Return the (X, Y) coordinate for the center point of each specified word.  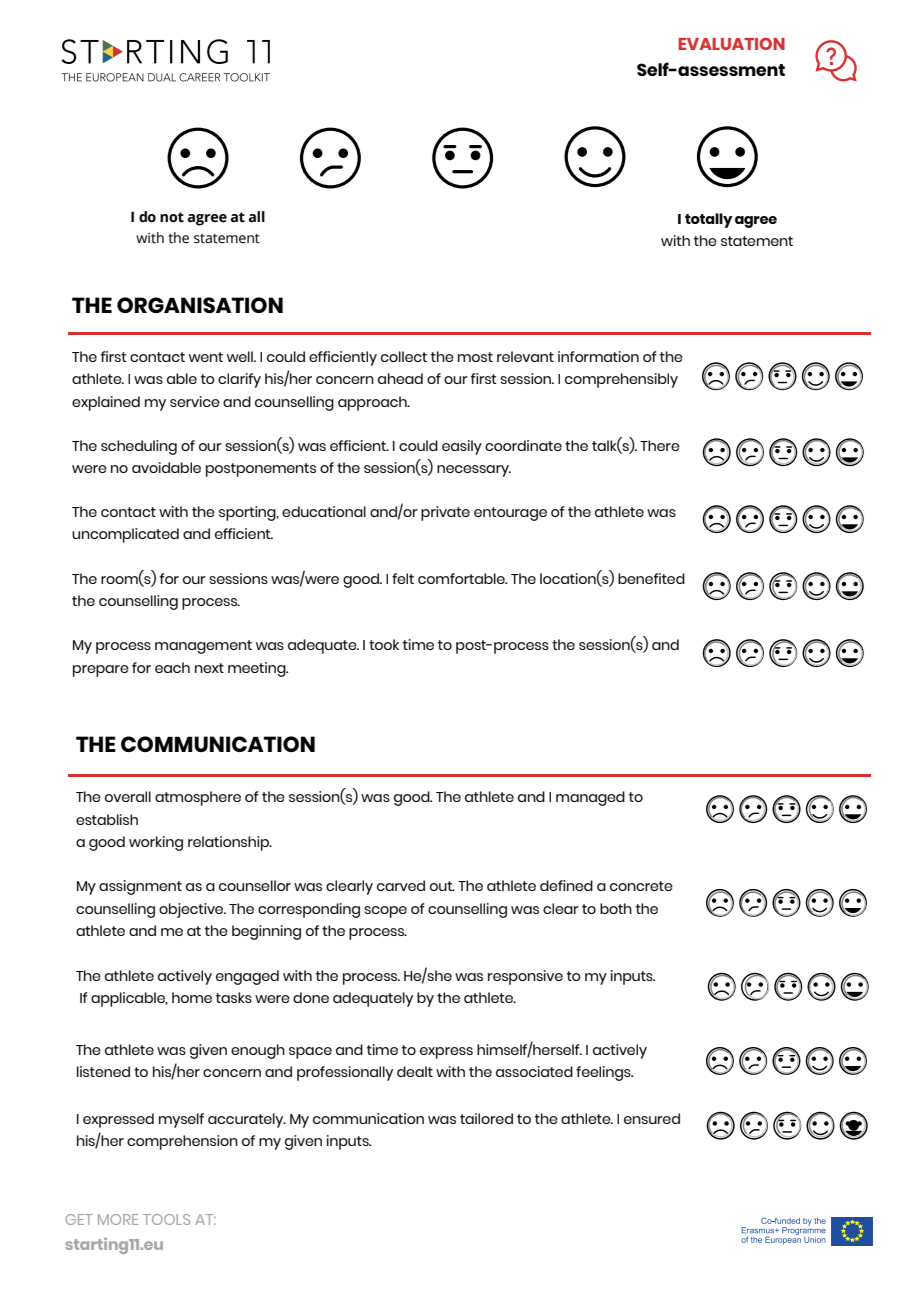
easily (462, 447)
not (172, 217)
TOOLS (166, 1219)
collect (404, 356)
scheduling (139, 447)
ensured (652, 1118)
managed (590, 798)
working (156, 843)
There (660, 445)
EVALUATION (731, 44)
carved (401, 885)
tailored (486, 1118)
